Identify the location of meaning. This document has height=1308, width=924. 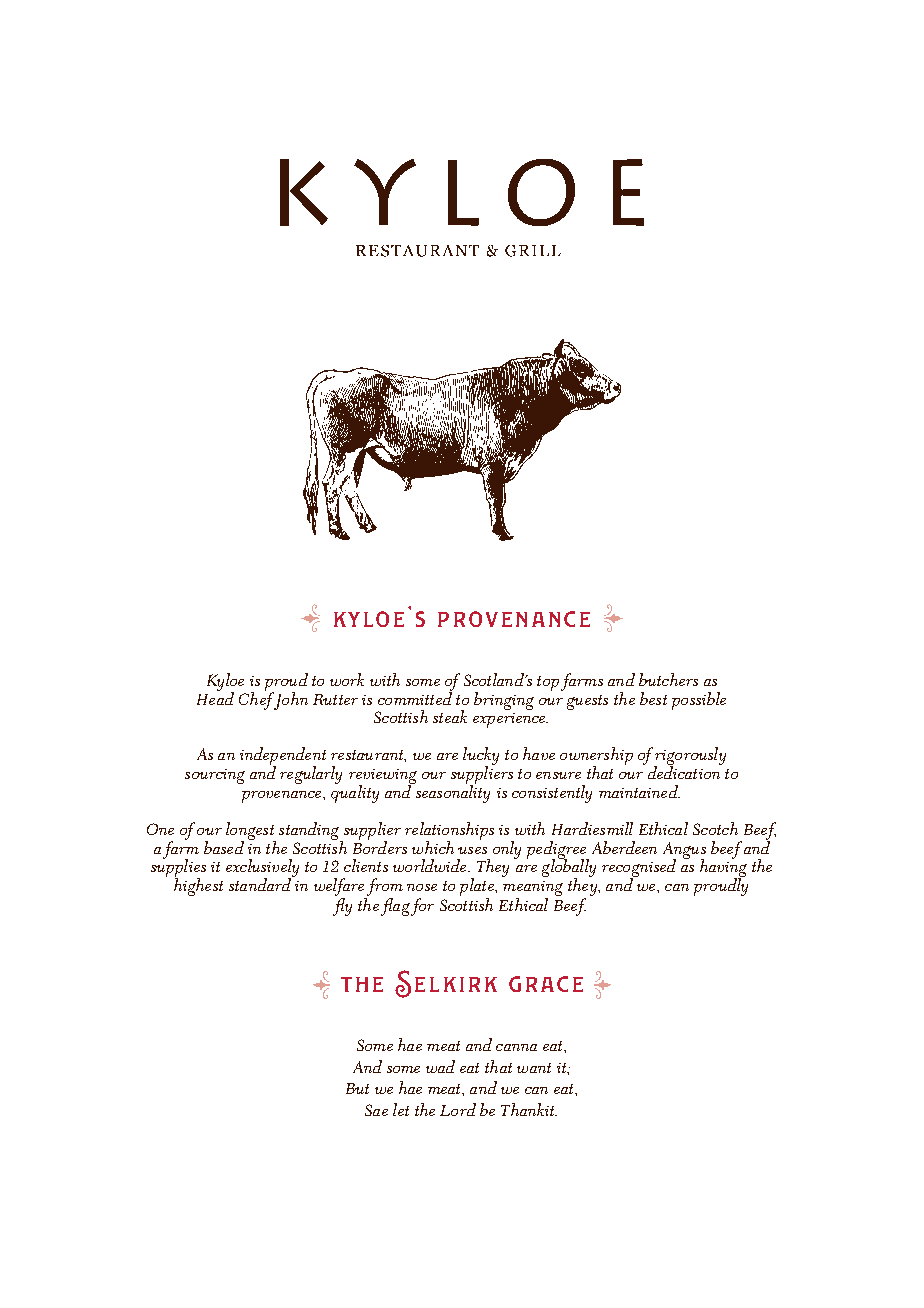
(533, 888).
